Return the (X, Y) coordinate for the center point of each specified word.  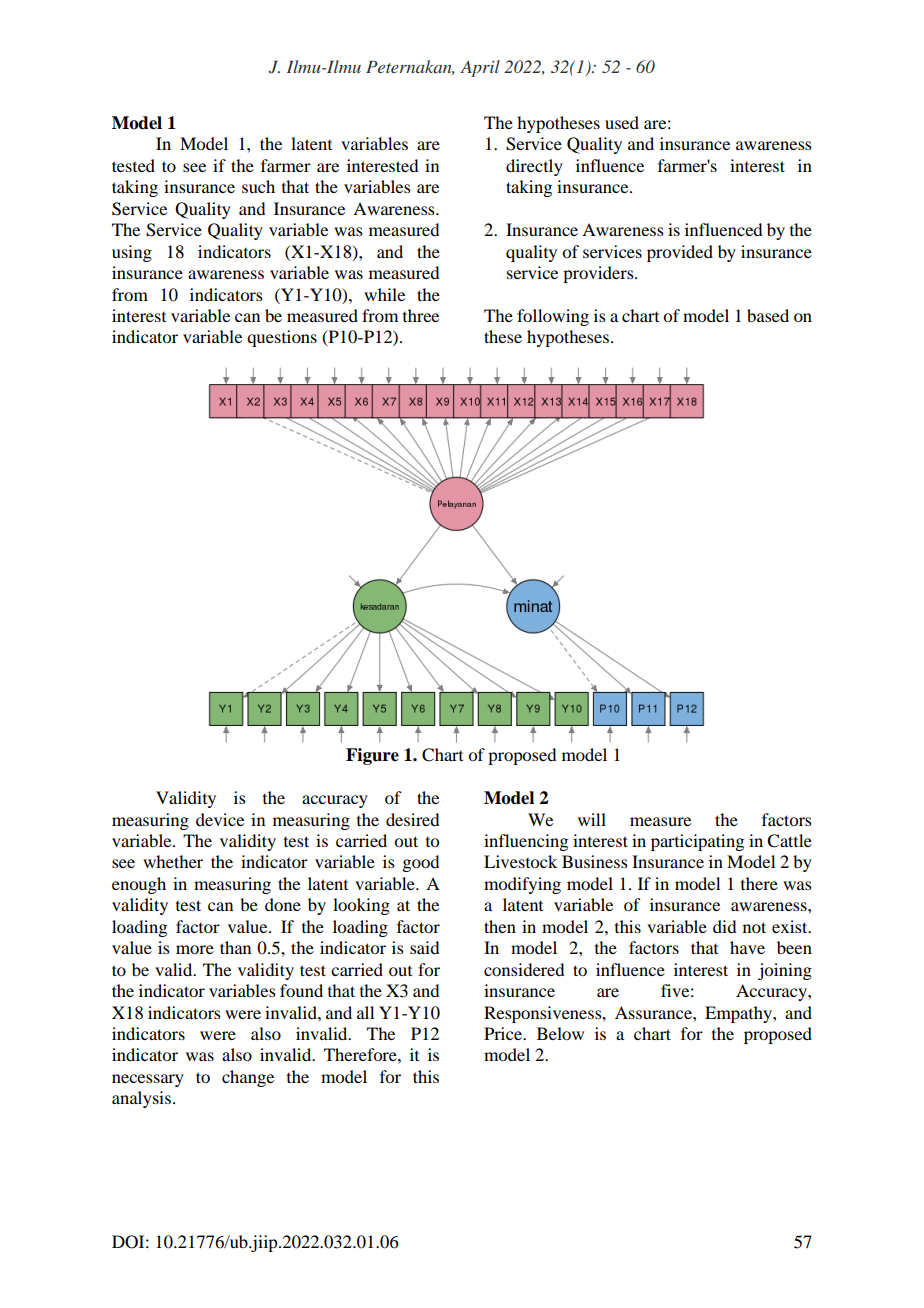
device (220, 819)
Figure (372, 756)
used (622, 122)
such (258, 186)
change (248, 1078)
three (421, 315)
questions (282, 338)
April (480, 68)
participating (697, 842)
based (768, 315)
